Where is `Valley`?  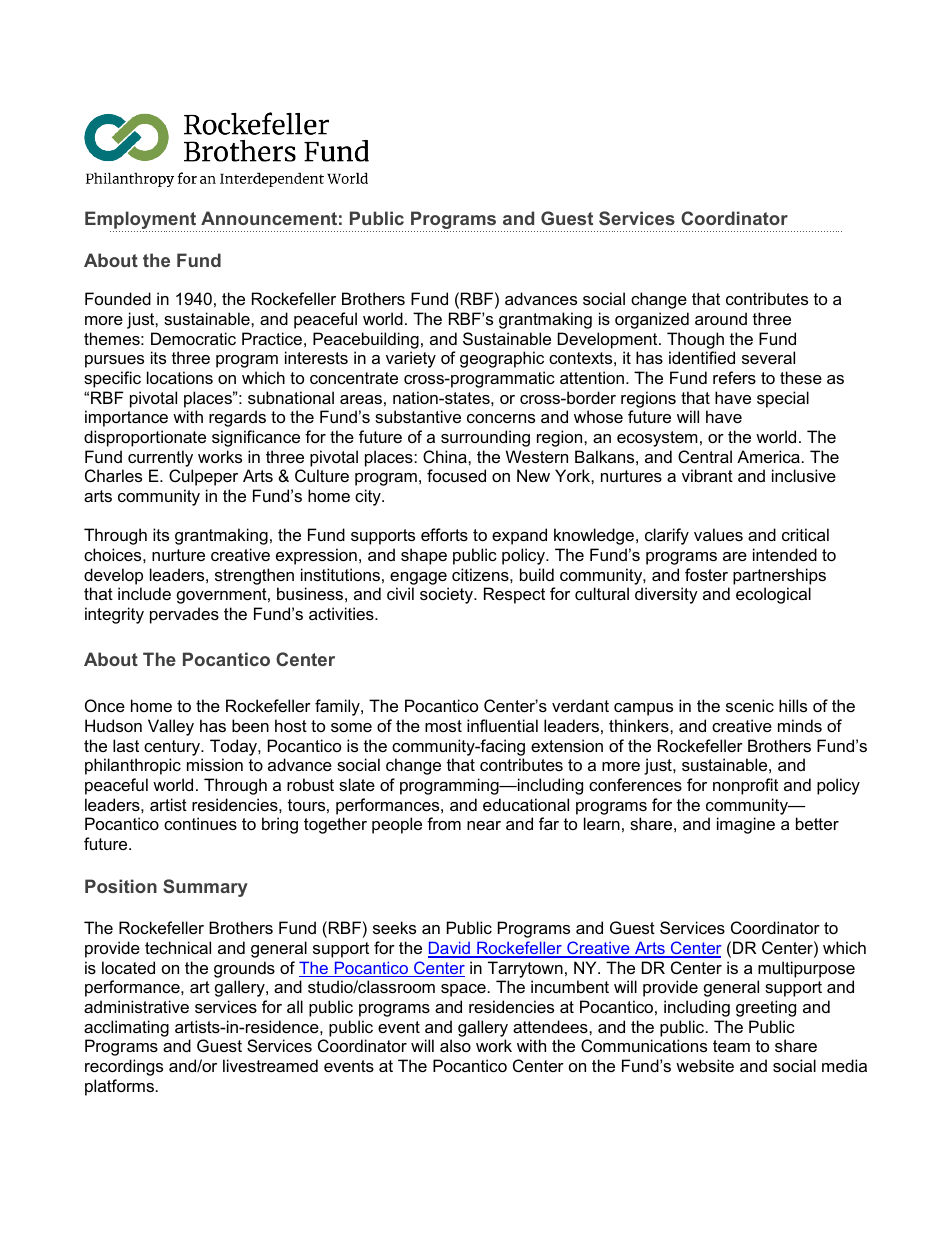 Valley is located at coordinates (171, 727).
